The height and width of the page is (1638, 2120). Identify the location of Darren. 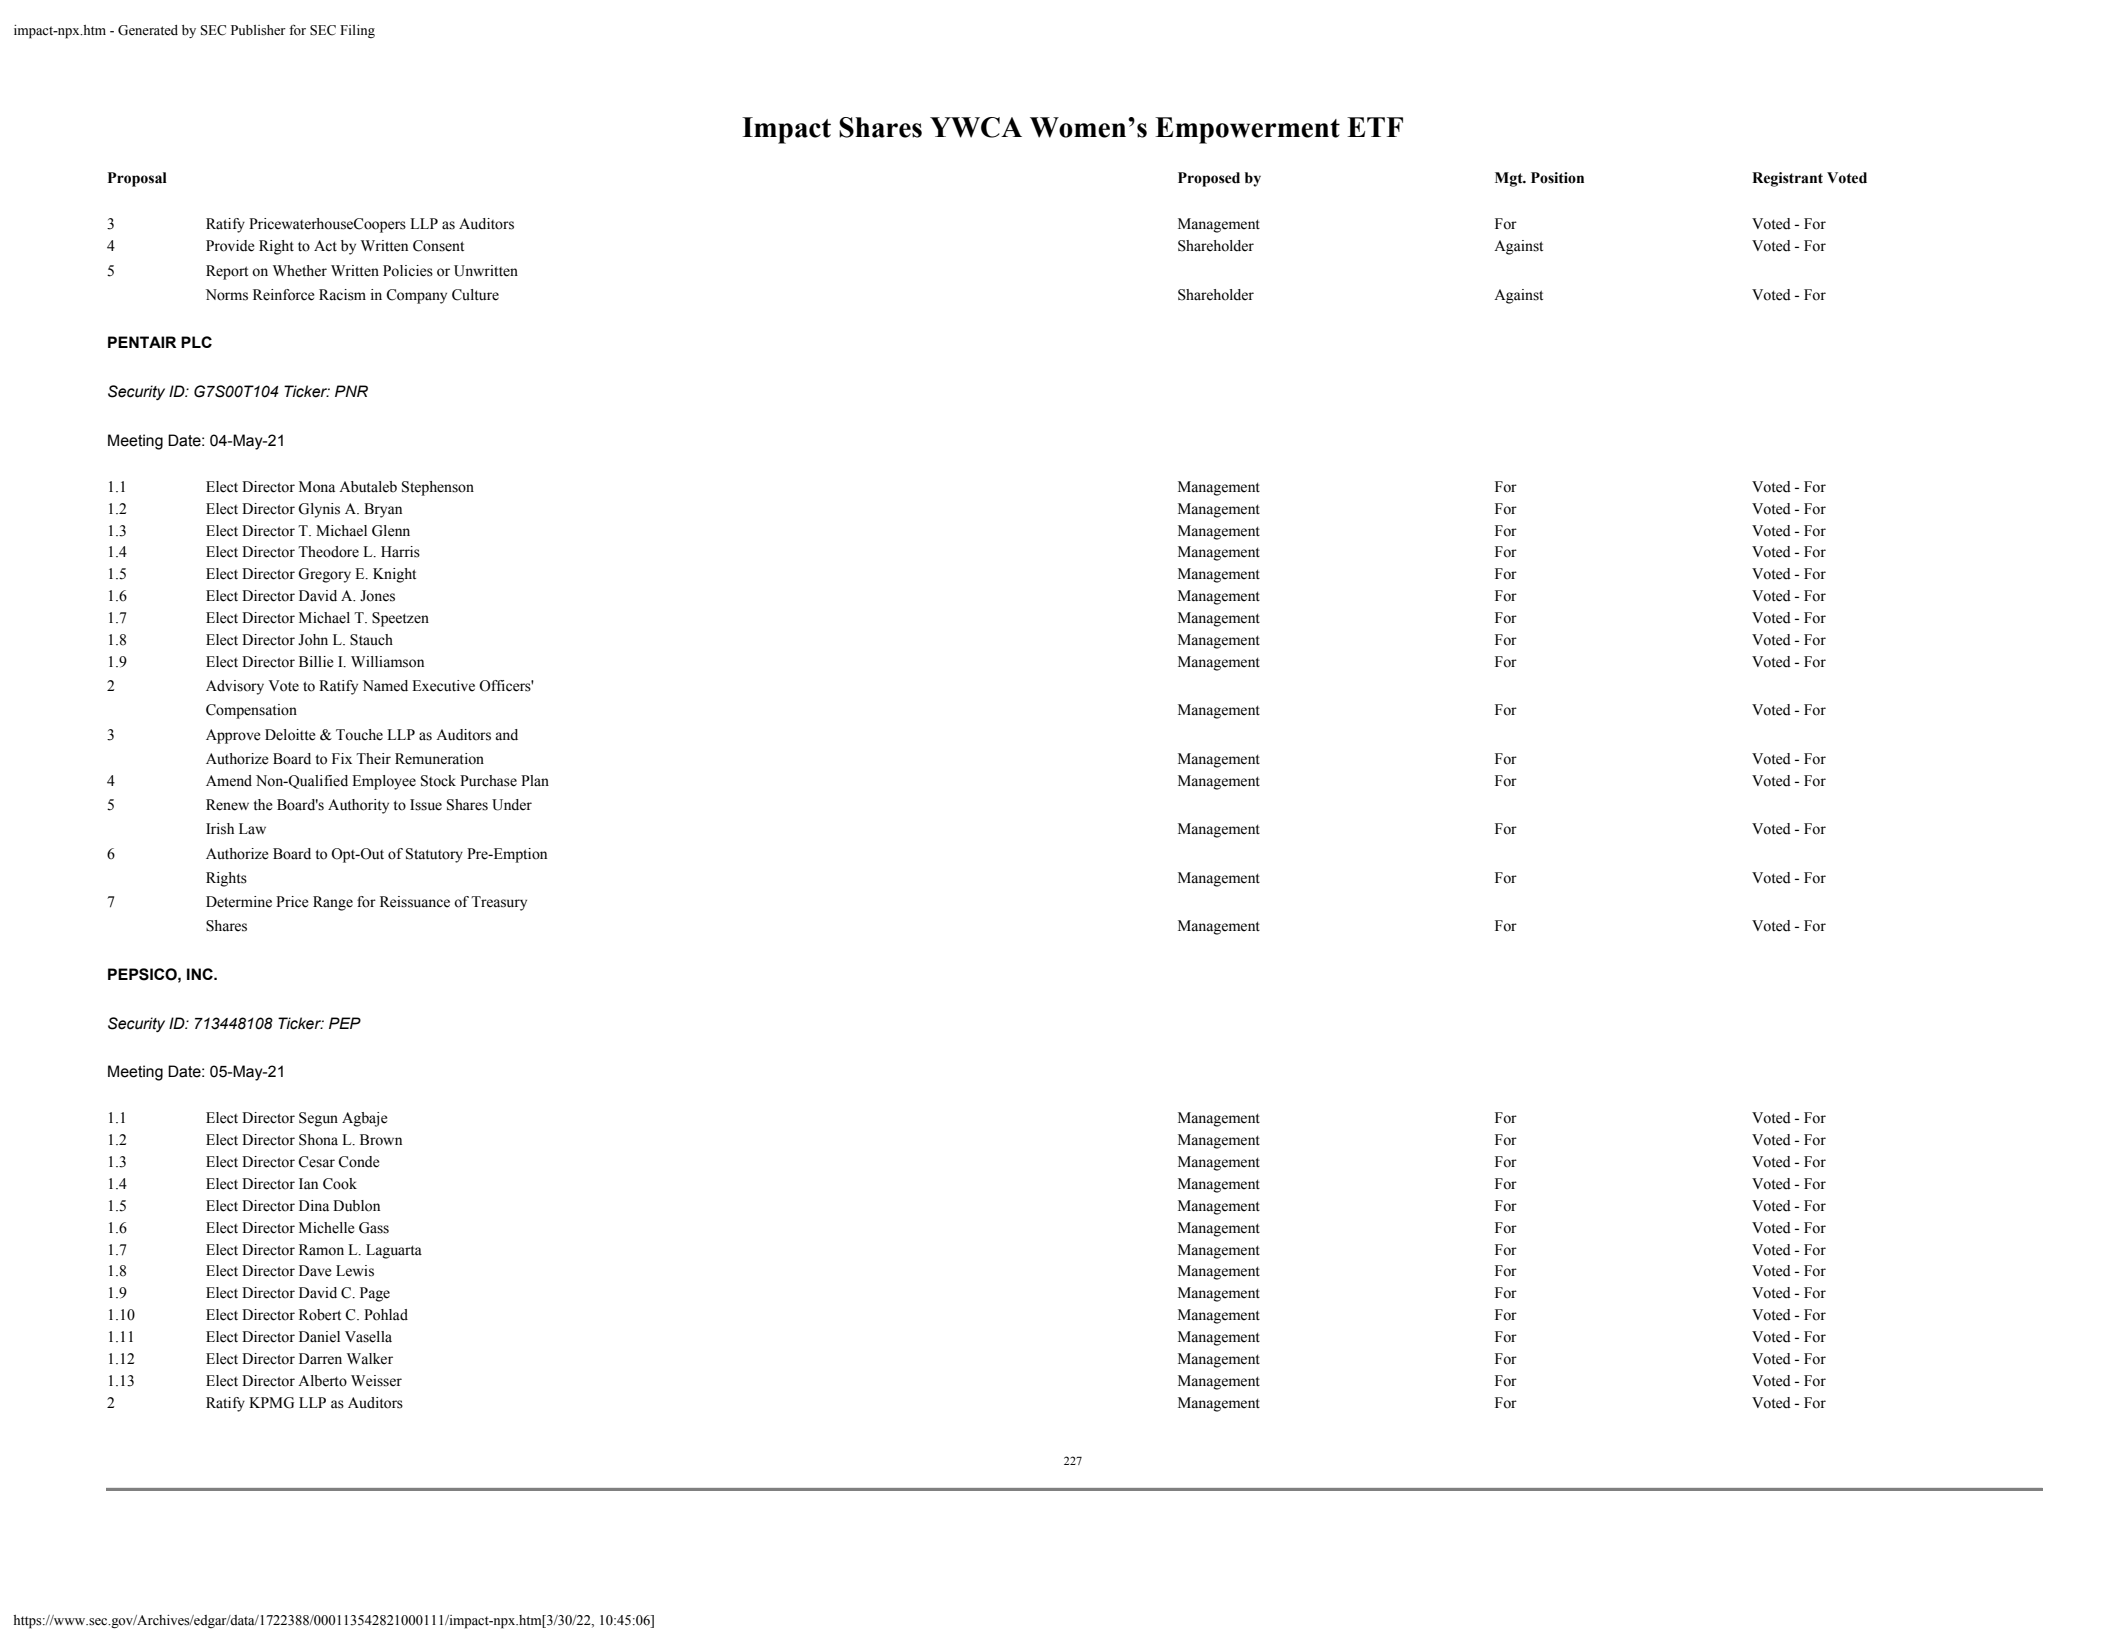
(320, 1359).
